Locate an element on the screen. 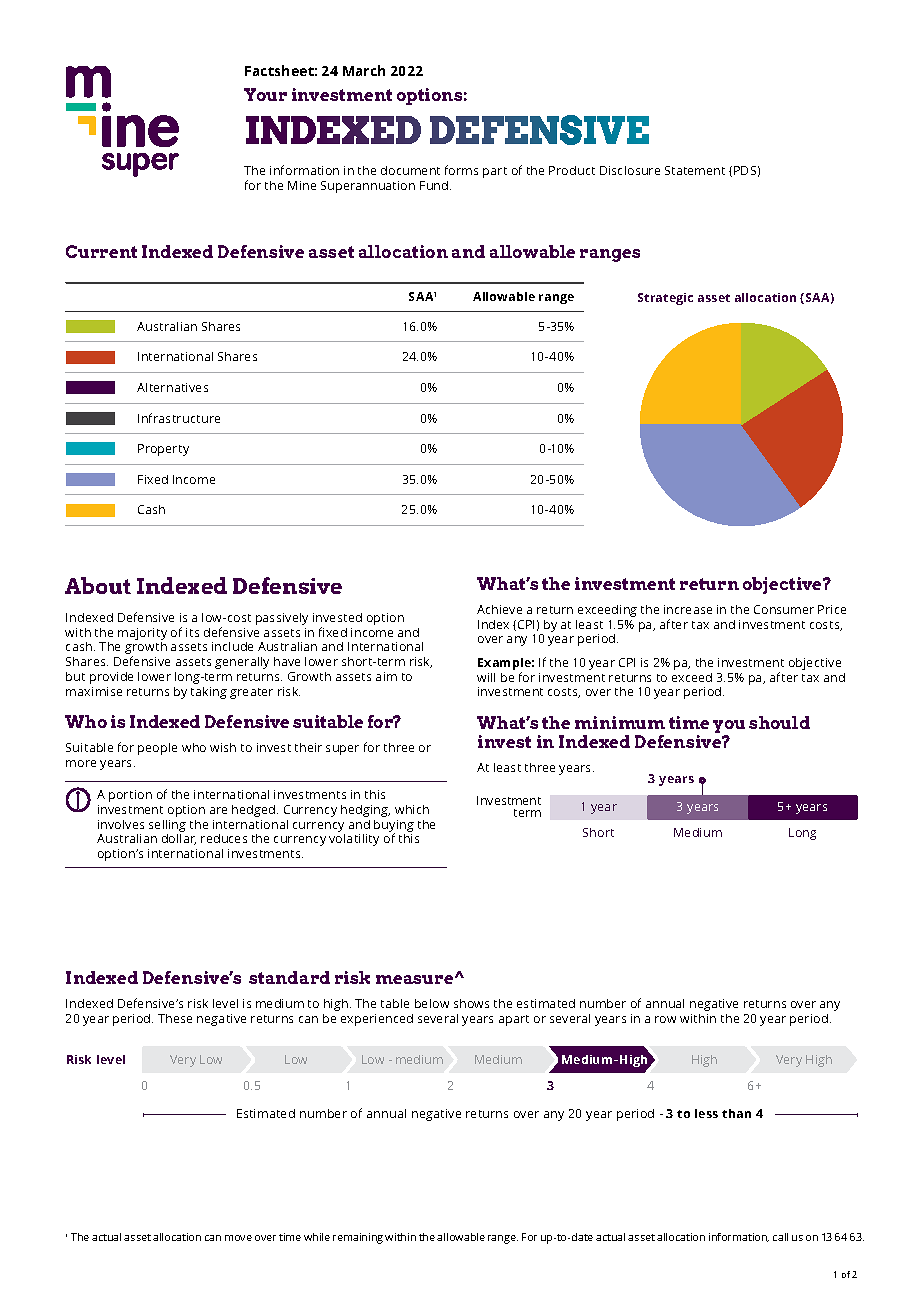  Achieve is located at coordinates (499, 609).
